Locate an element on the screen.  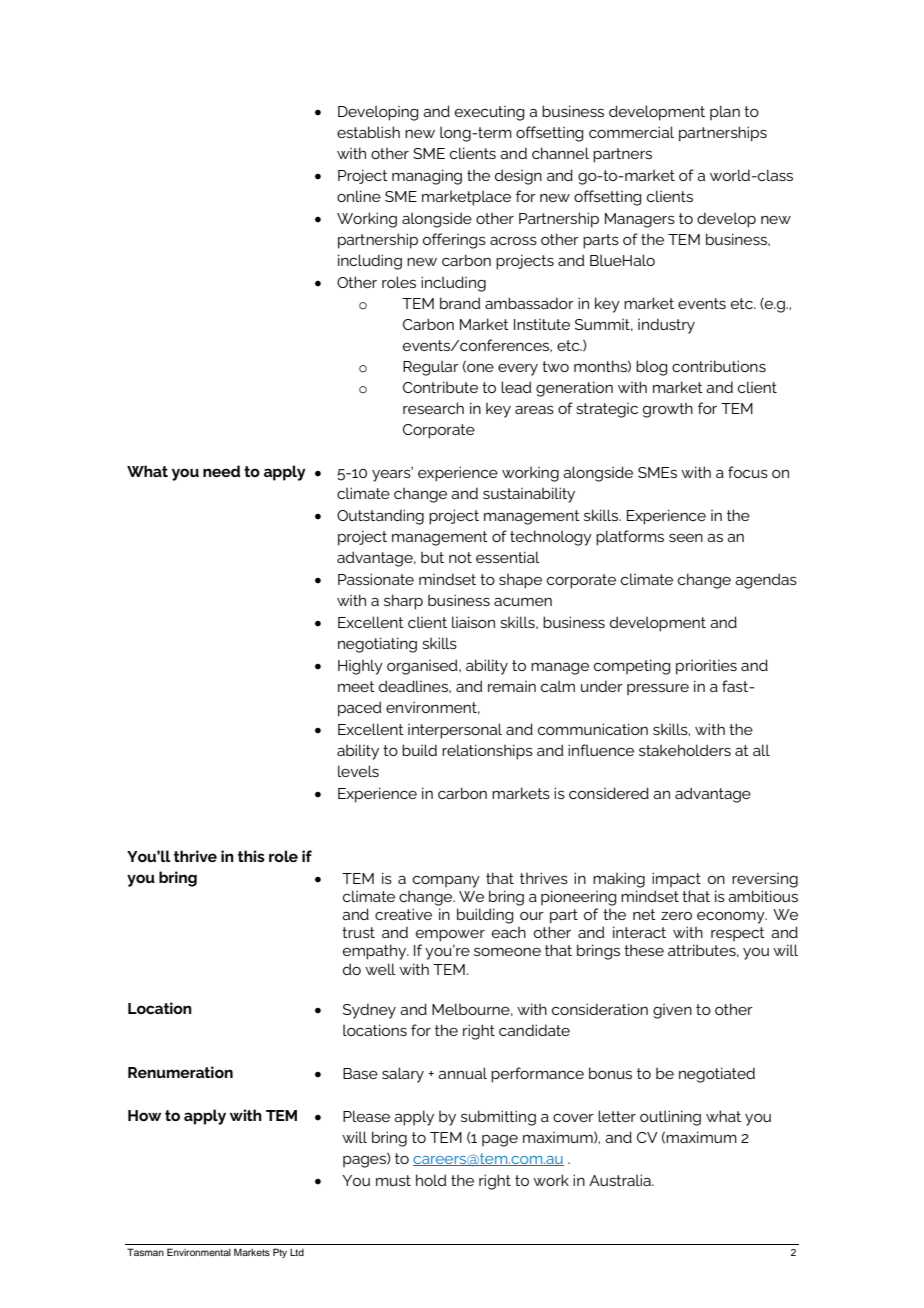
online is located at coordinates (359, 196).
